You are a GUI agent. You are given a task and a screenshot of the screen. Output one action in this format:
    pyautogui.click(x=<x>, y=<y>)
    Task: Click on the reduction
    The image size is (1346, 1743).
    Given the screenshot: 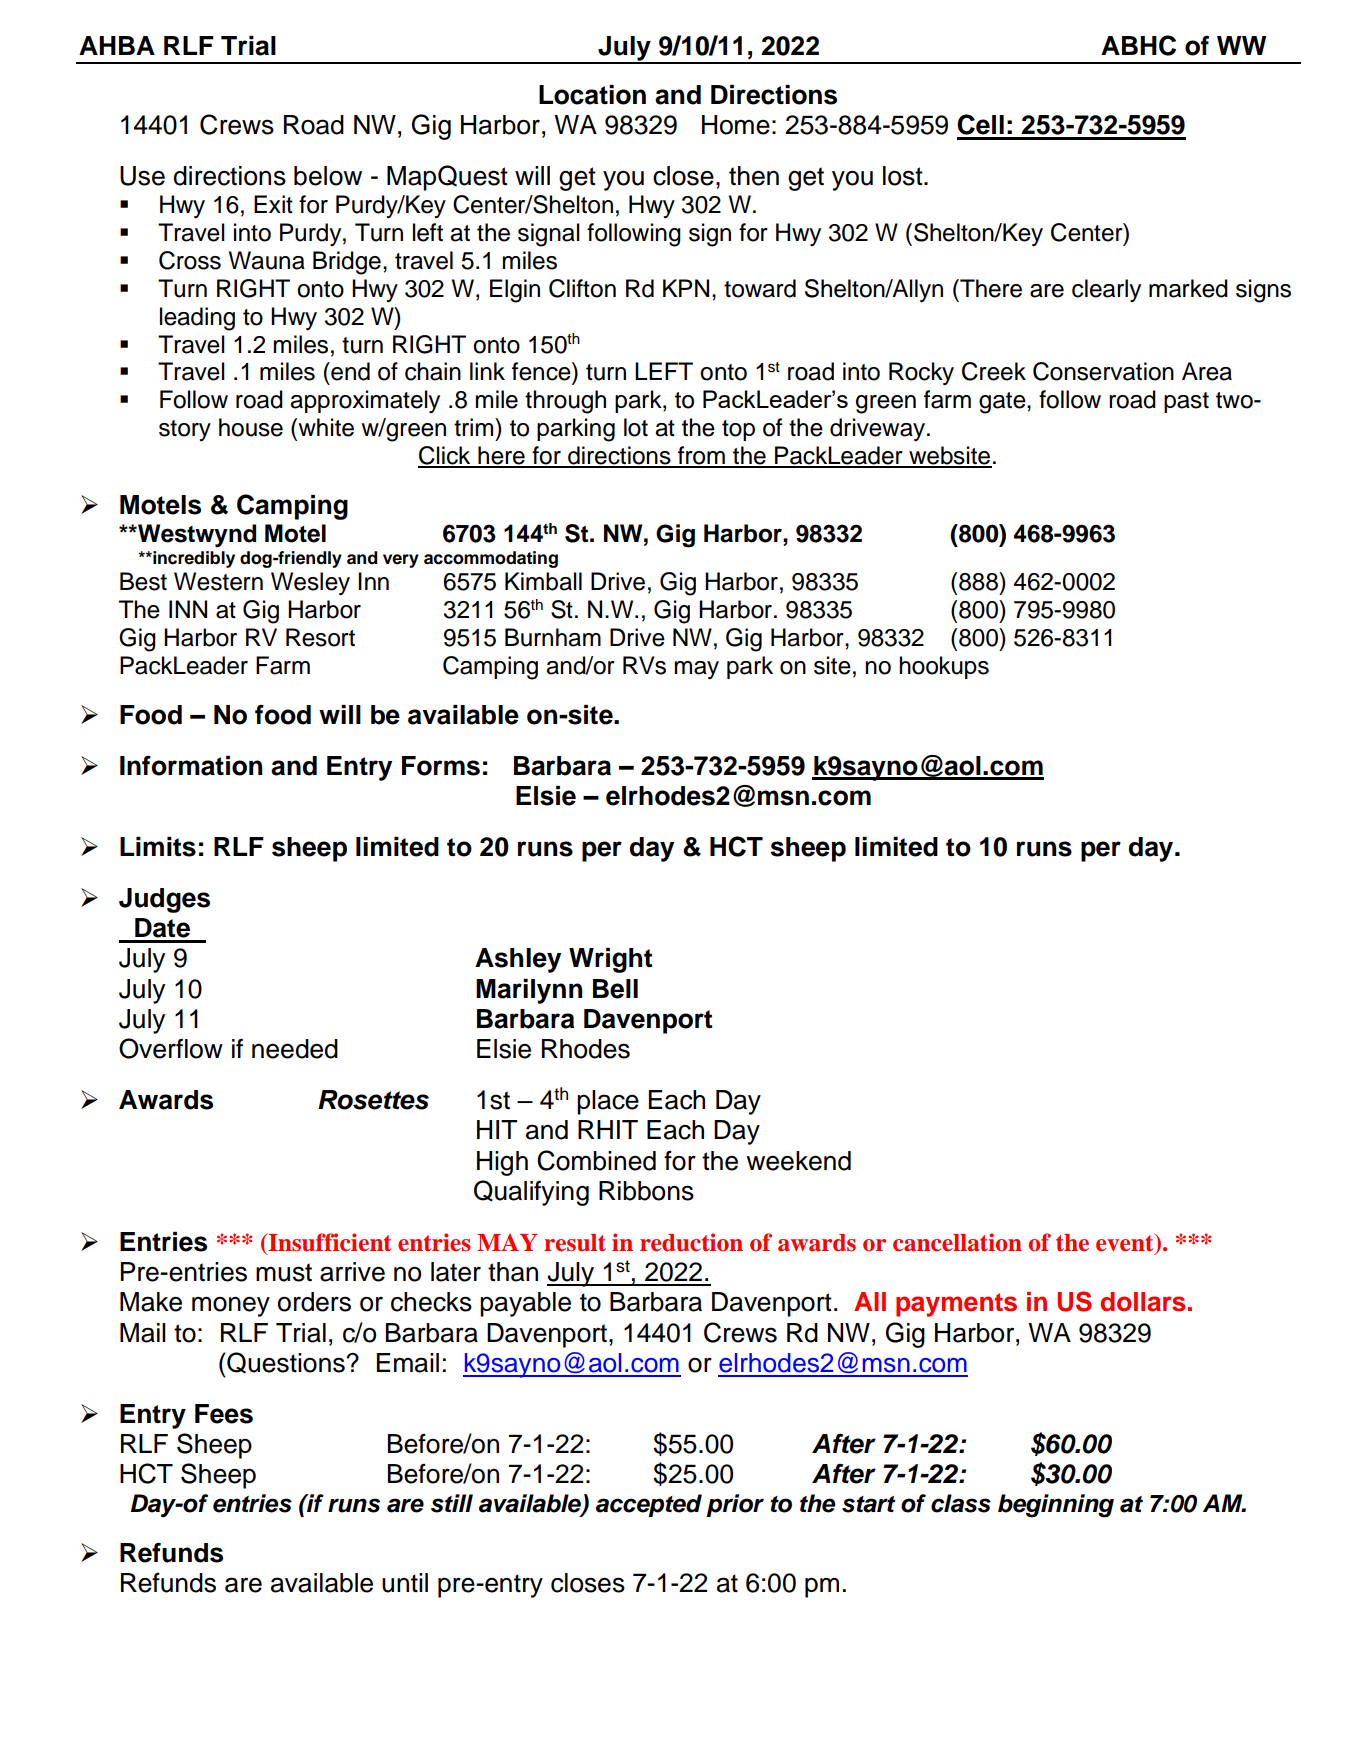 What is the action you would take?
    pyautogui.click(x=691, y=1242)
